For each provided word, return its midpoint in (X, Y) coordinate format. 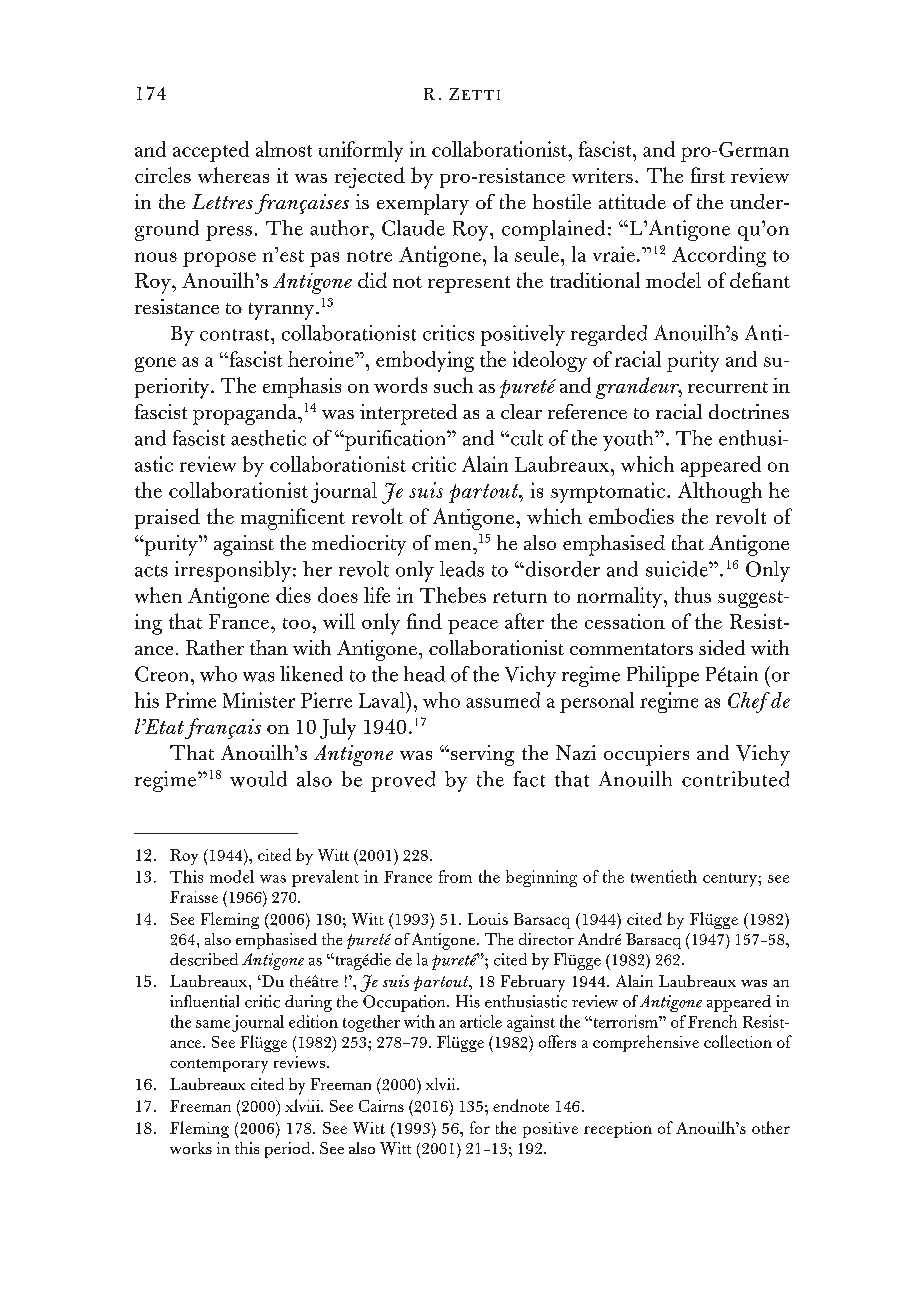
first (708, 175)
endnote (521, 1105)
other (771, 1127)
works (191, 1148)
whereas (233, 175)
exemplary (423, 204)
